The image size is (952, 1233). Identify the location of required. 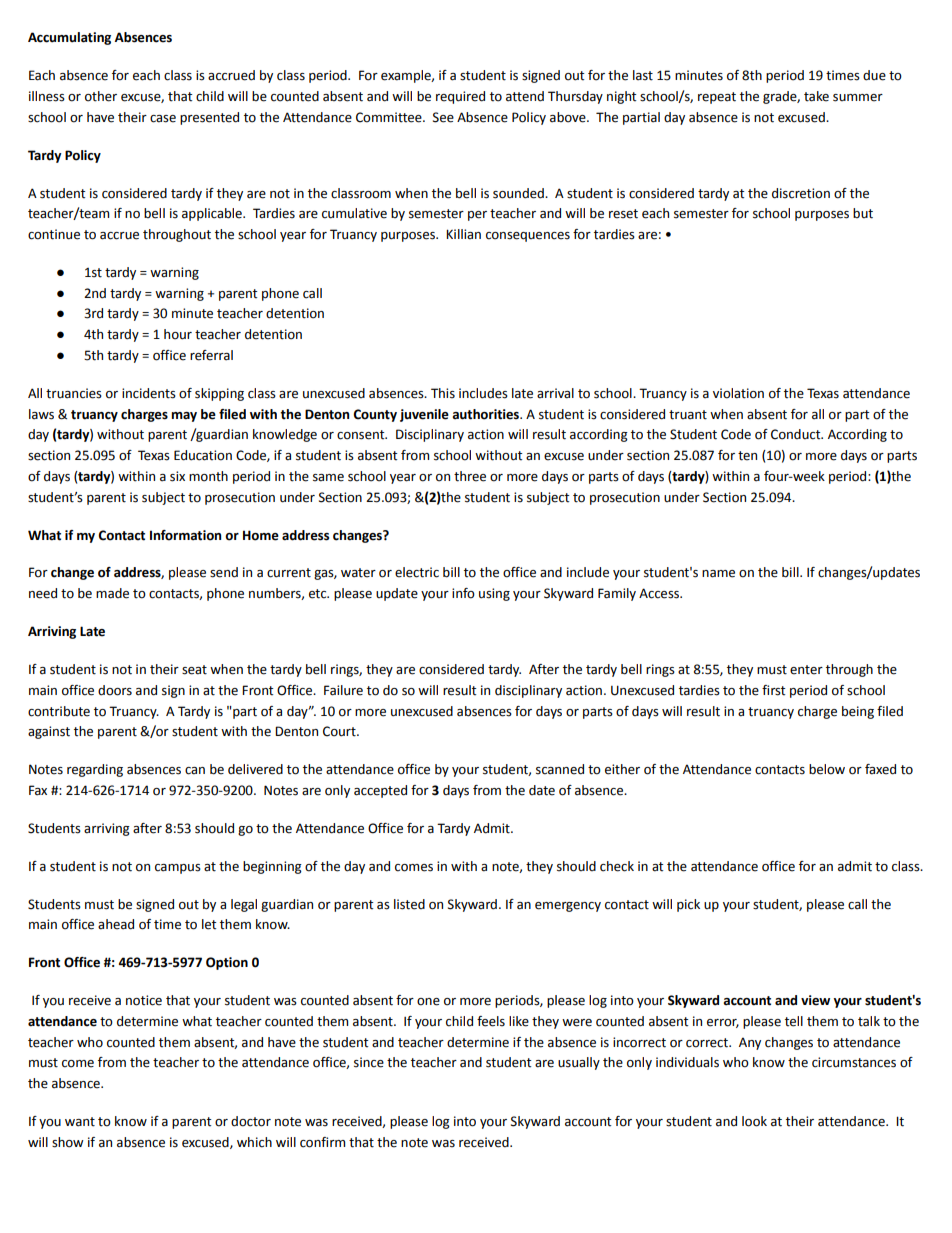
(460, 97).
